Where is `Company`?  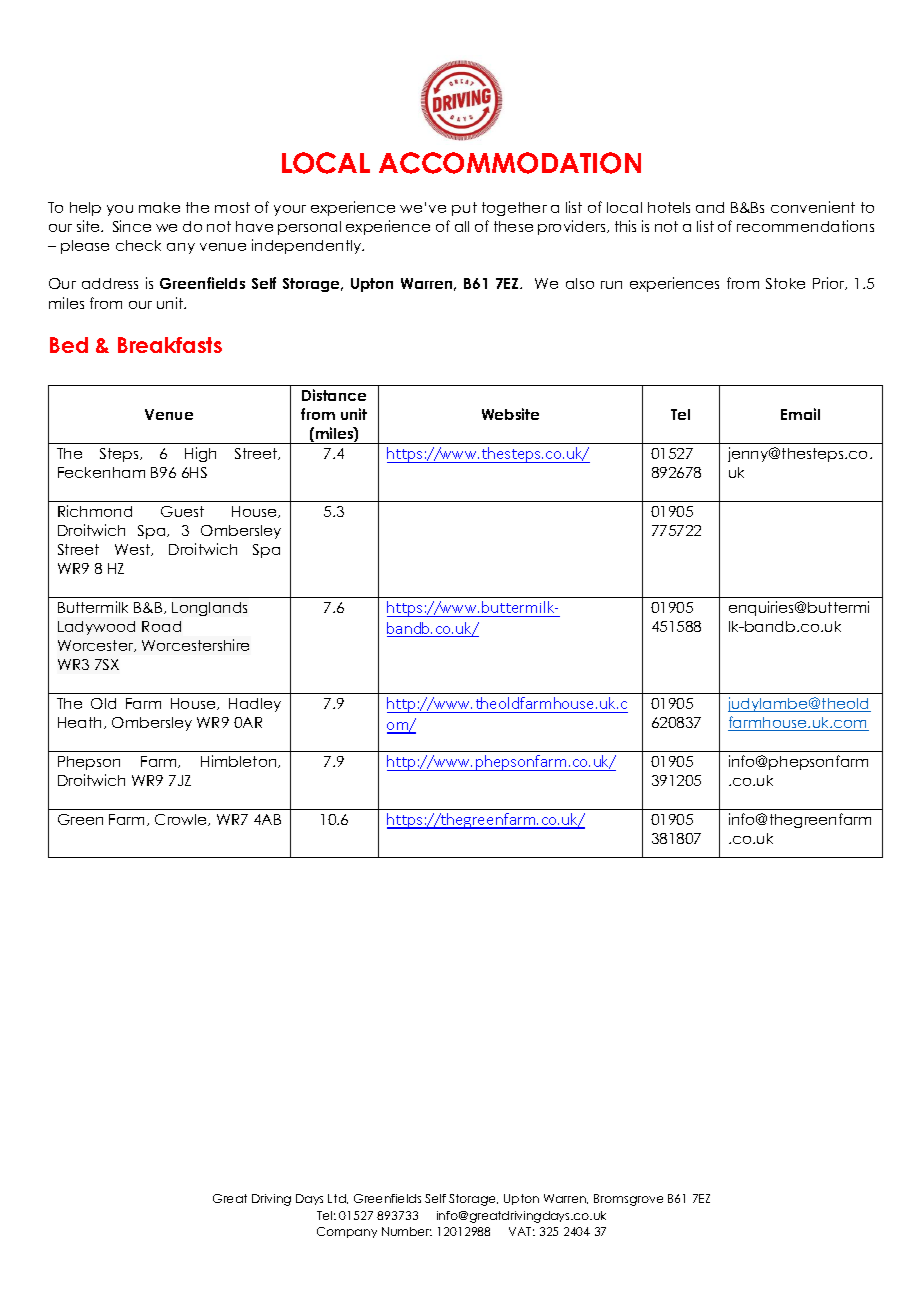
Company is located at coordinates (347, 1232).
